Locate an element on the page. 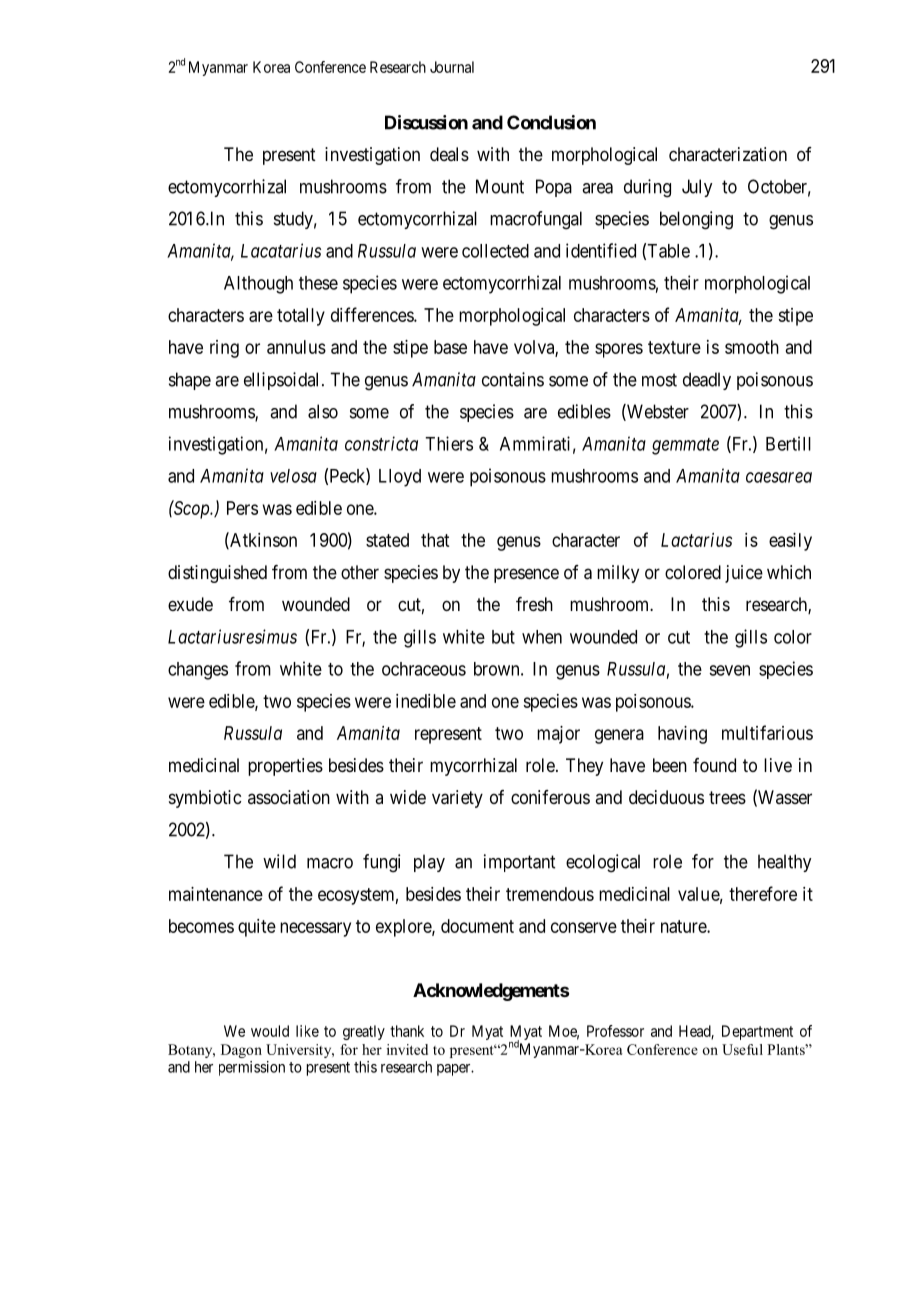  presence is located at coordinates (526, 575).
